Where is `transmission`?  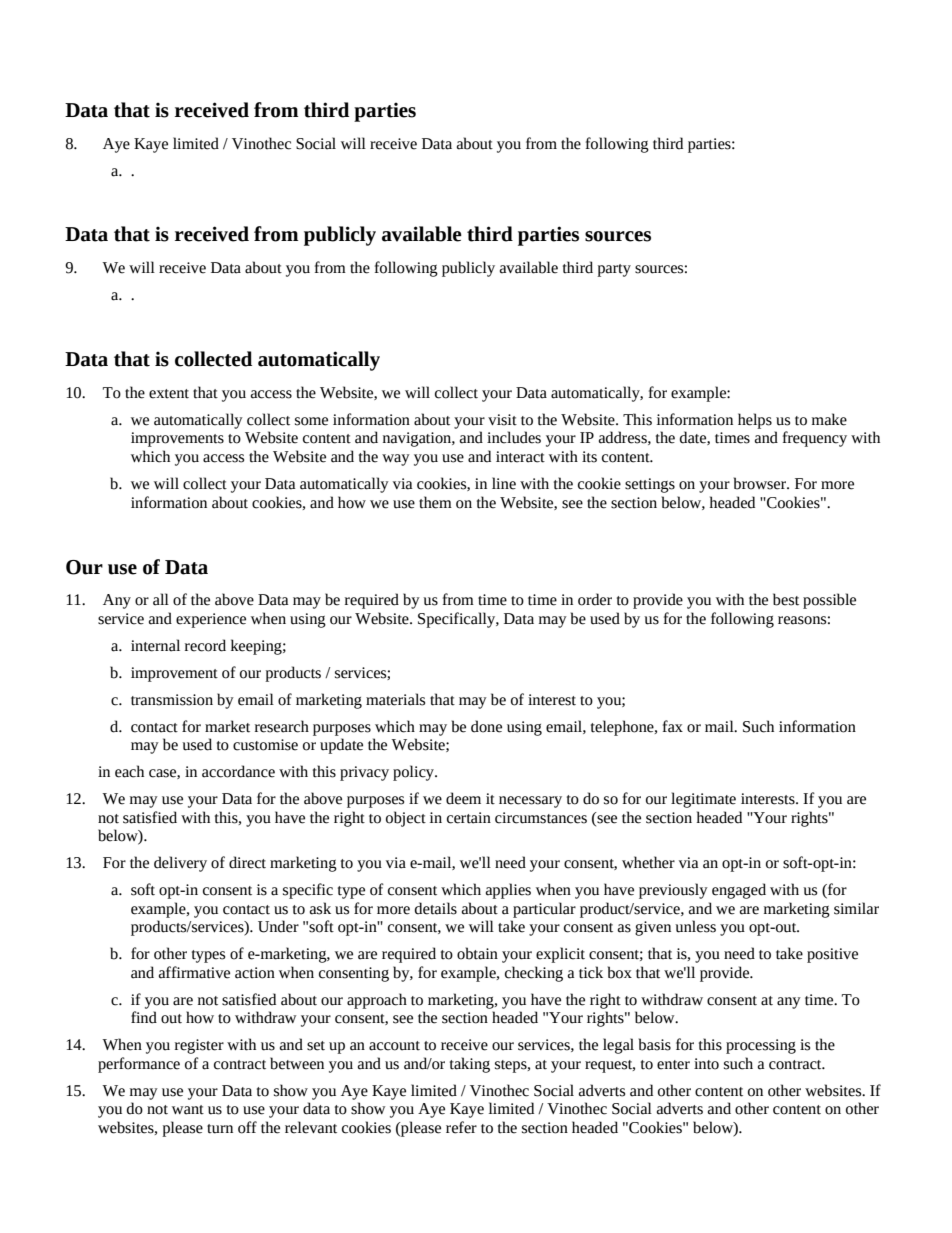 transmission is located at coordinates (172, 700).
